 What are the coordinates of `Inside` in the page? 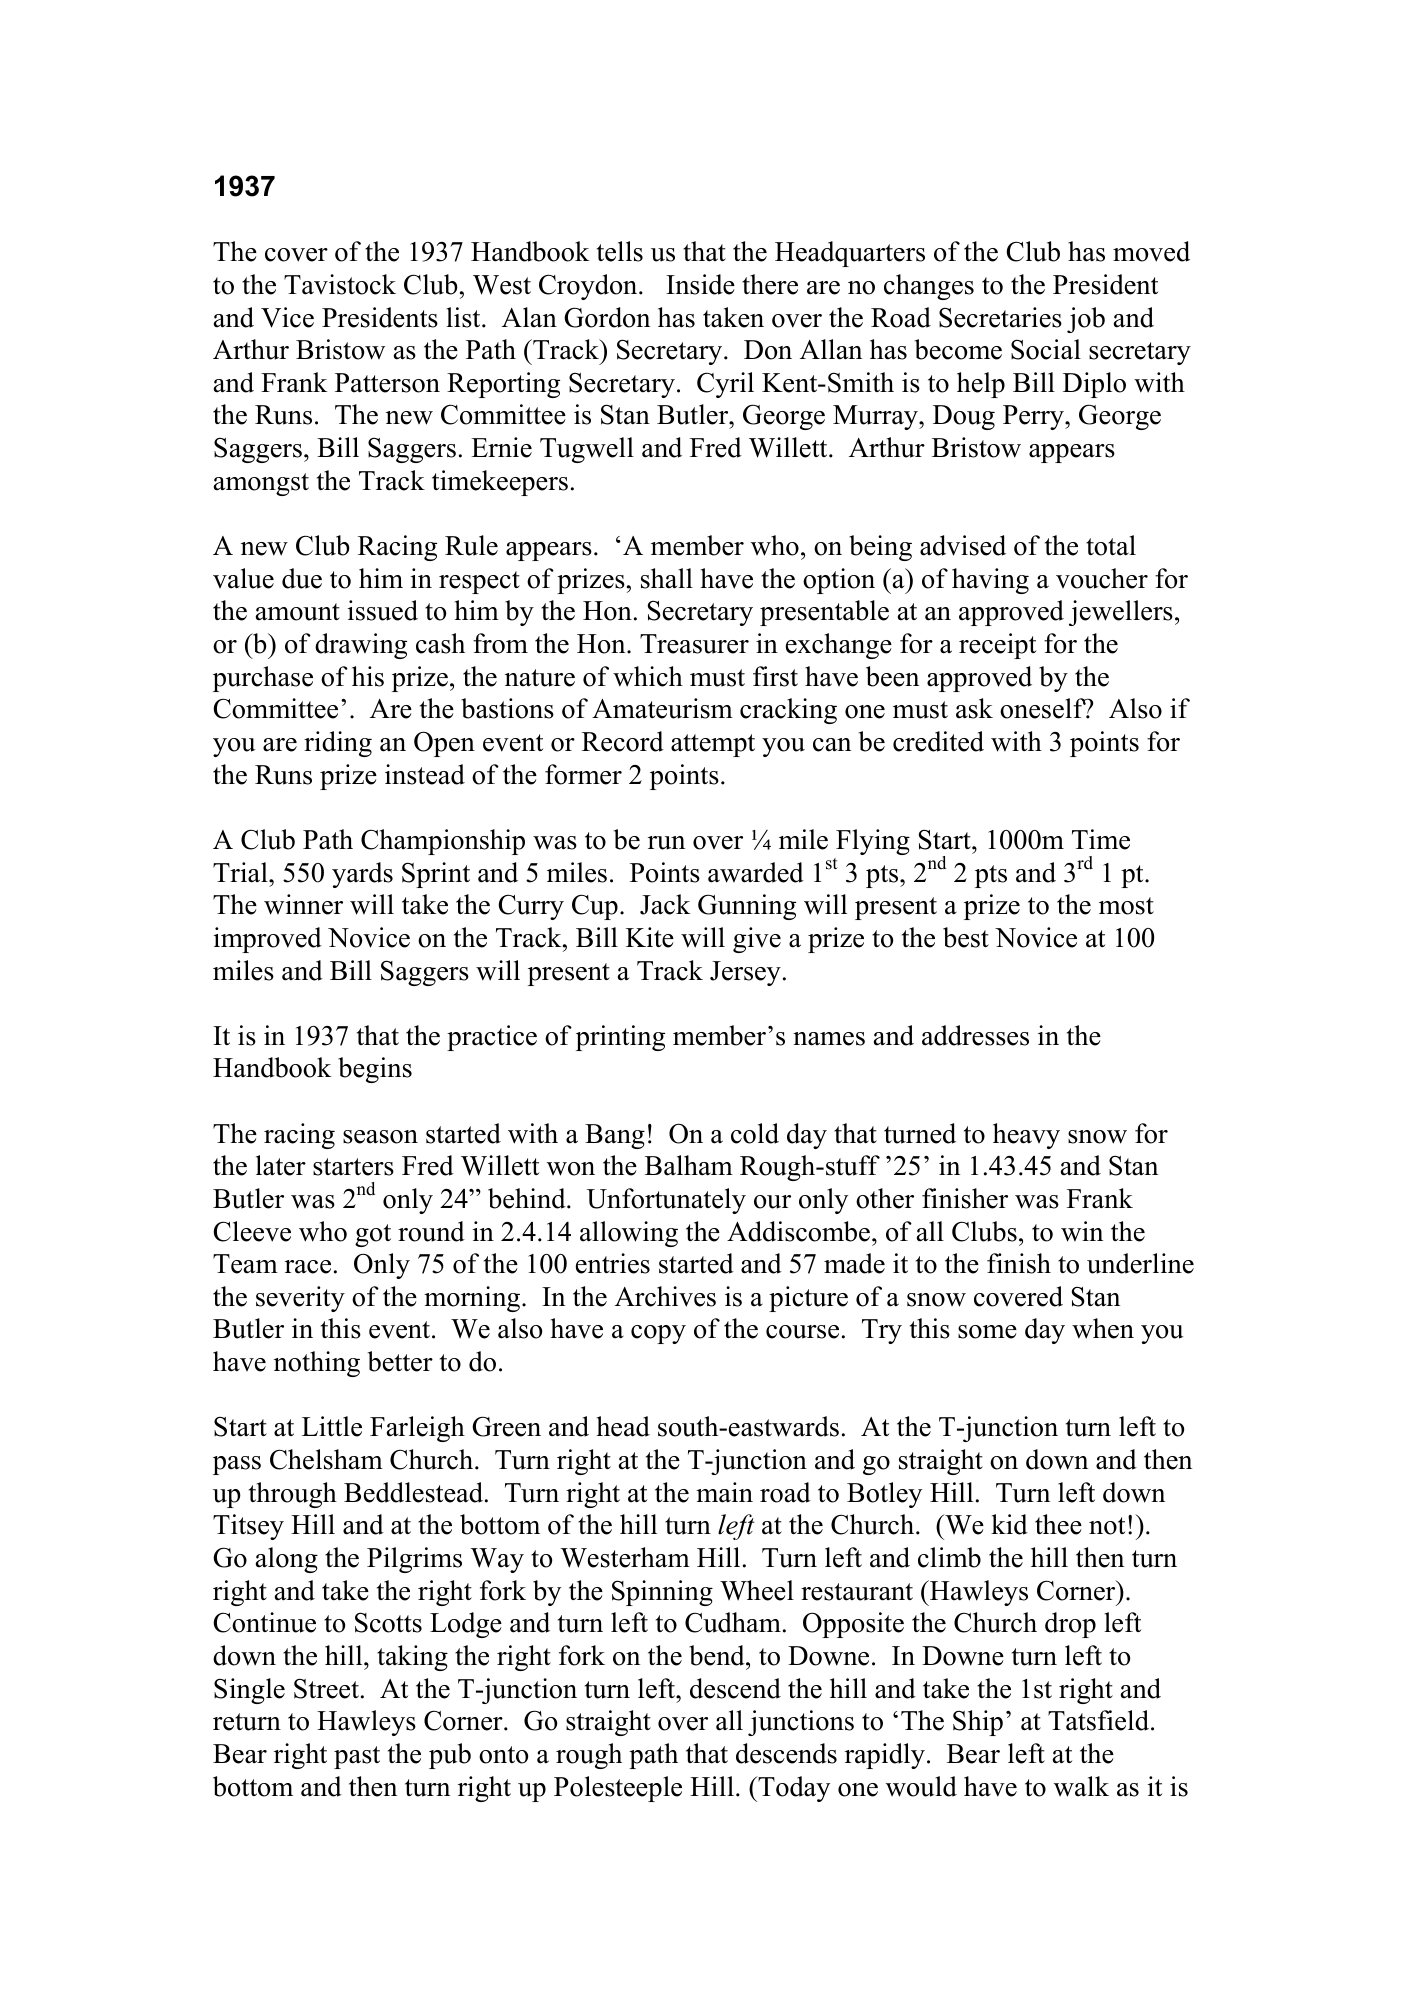 It's located at (700, 284).
